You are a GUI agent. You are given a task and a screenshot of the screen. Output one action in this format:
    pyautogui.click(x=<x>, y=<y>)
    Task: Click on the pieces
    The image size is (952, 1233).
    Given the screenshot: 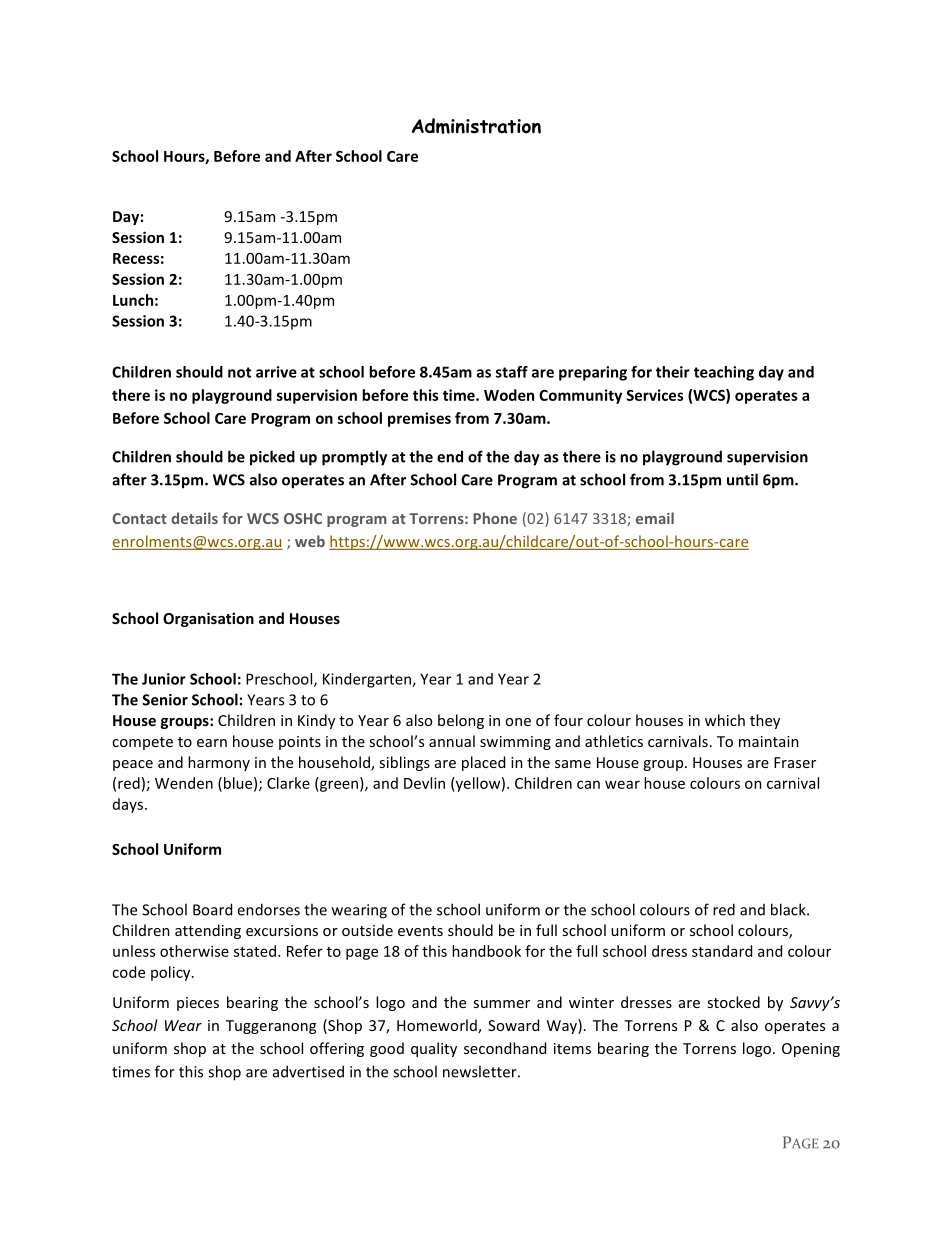 What is the action you would take?
    pyautogui.click(x=198, y=1004)
